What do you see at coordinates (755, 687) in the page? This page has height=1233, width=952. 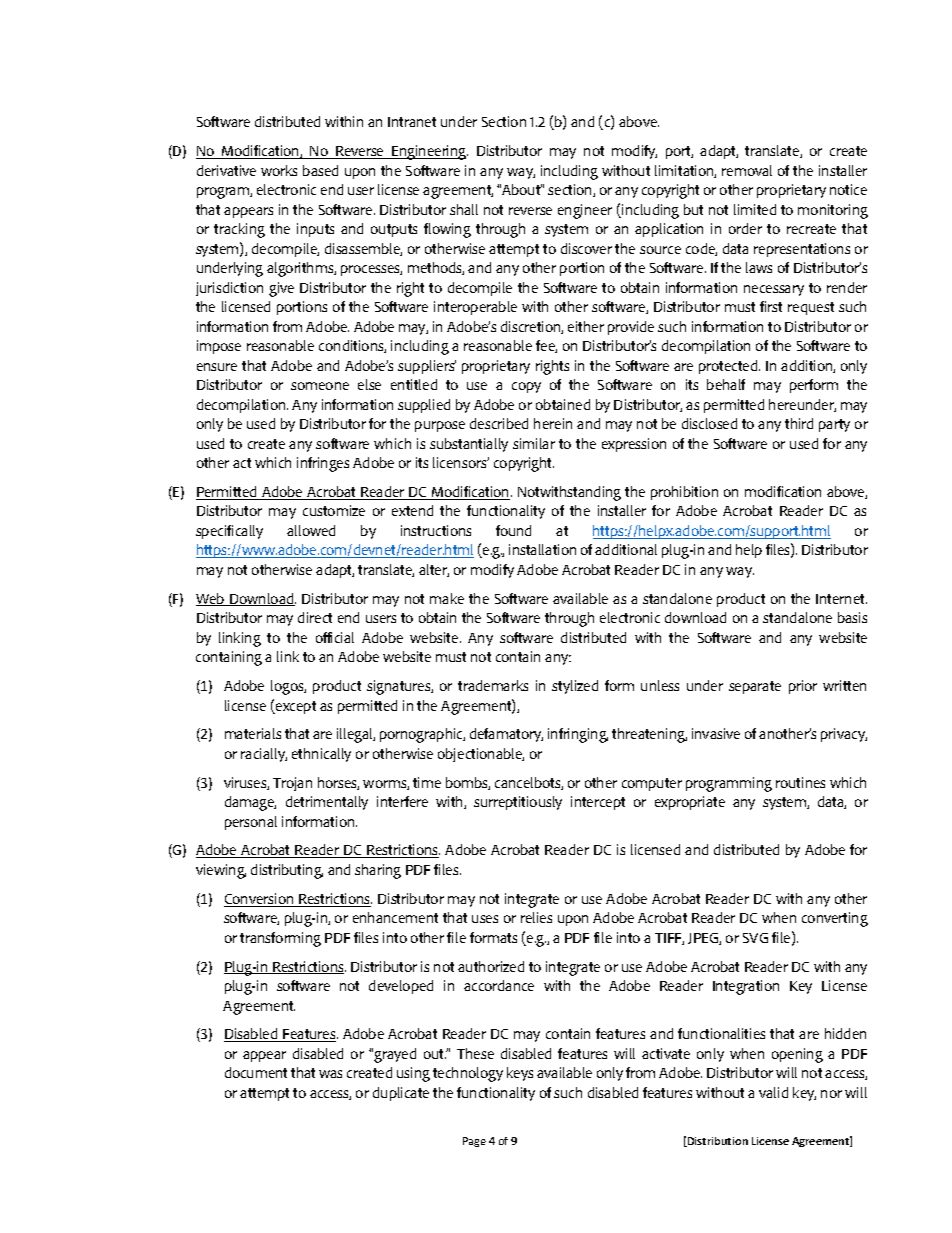 I see `separate` at bounding box center [755, 687].
